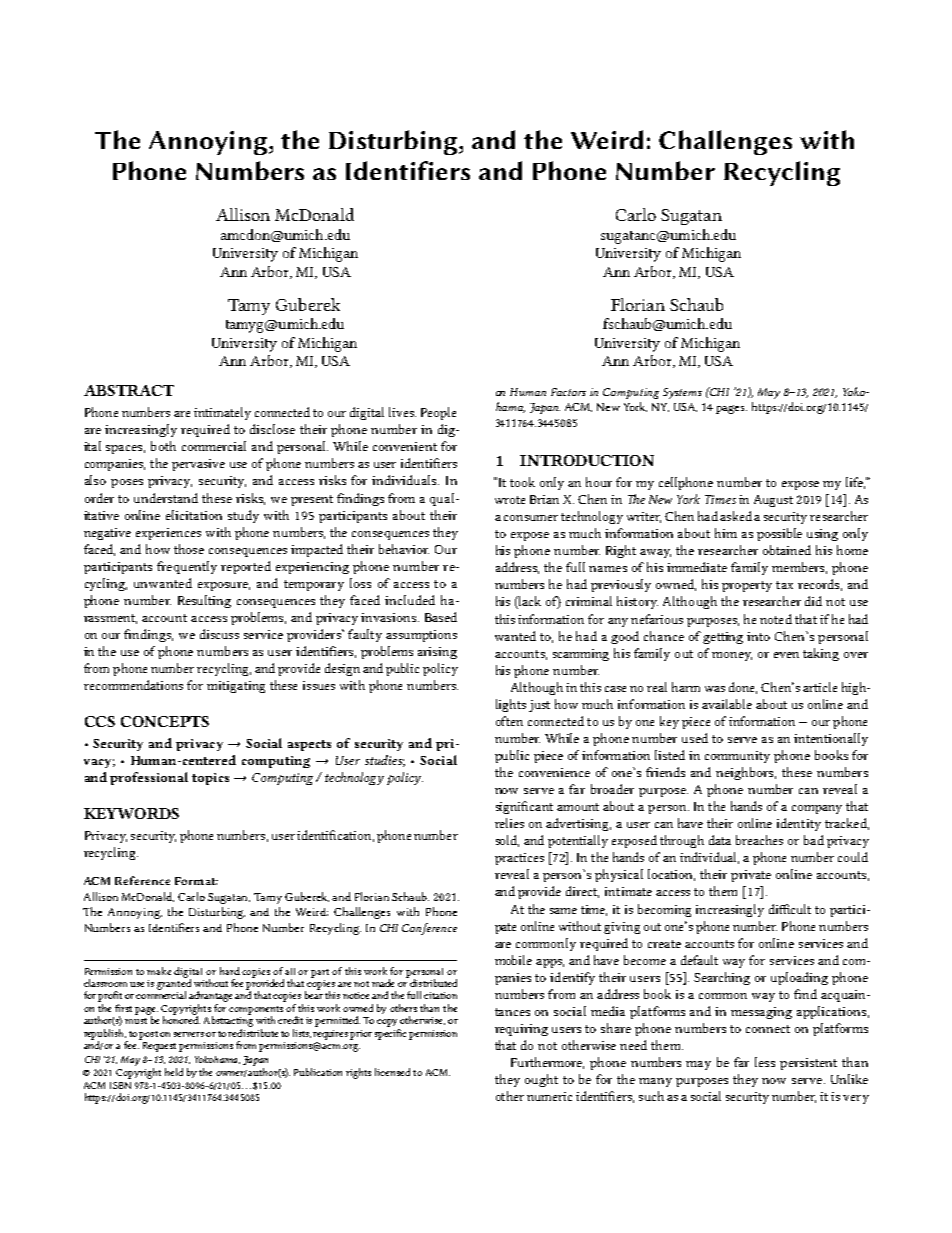 Image resolution: width=952 pixels, height=1233 pixels. I want to click on held, so click(174, 1072).
